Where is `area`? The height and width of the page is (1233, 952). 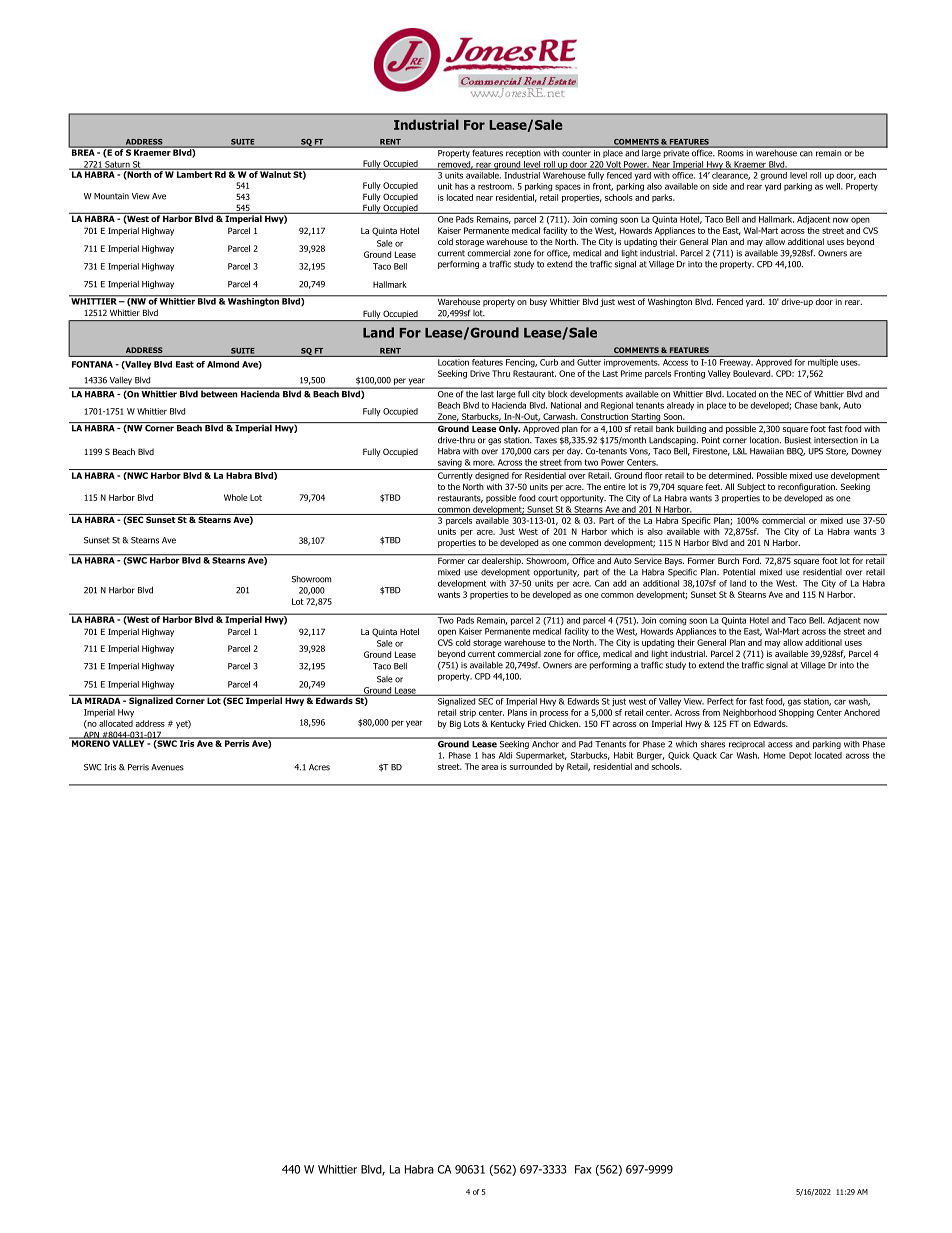 area is located at coordinates (489, 767).
